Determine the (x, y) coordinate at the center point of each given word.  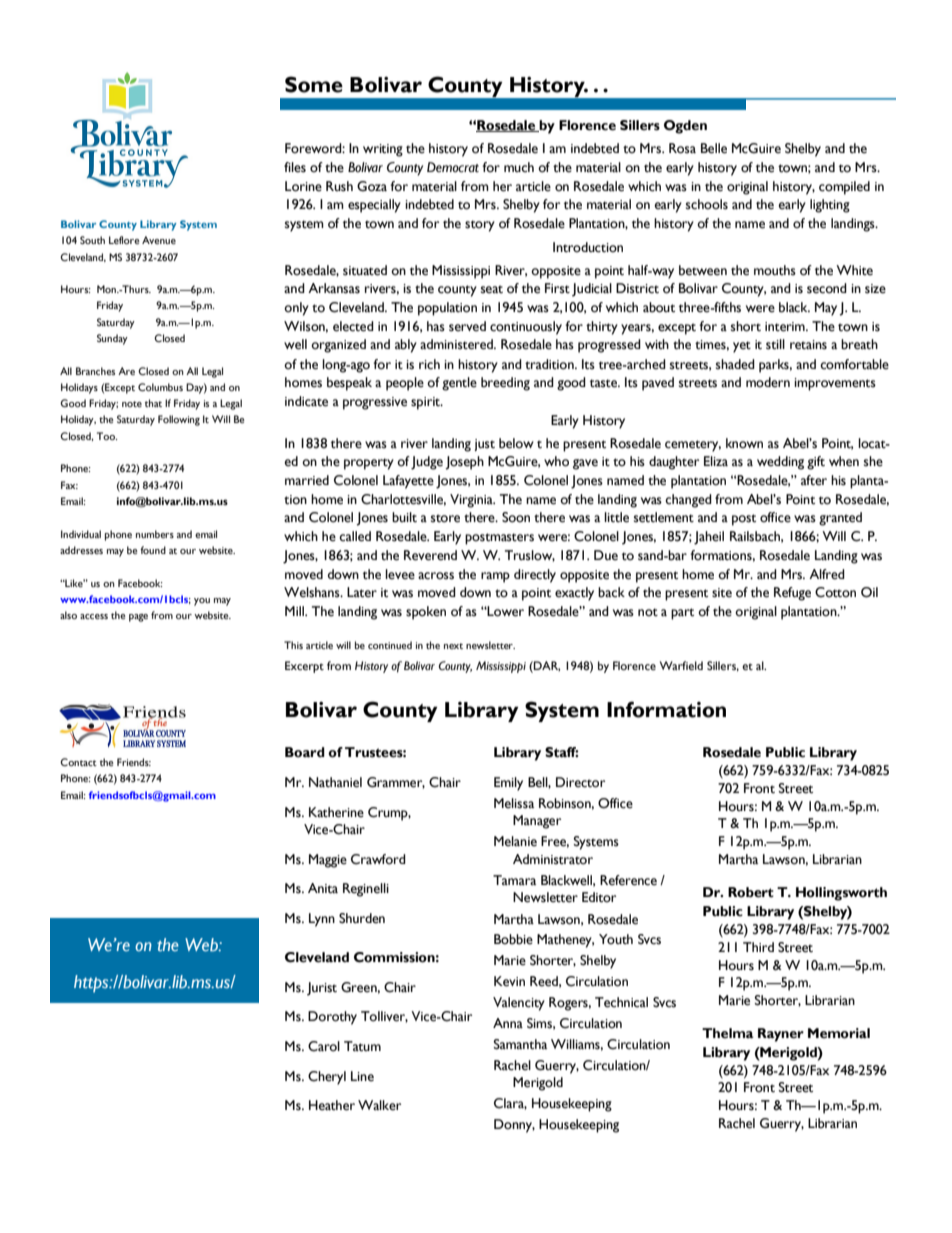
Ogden (685, 127)
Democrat (453, 167)
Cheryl (327, 1078)
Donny (514, 1126)
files (295, 167)
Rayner (781, 1035)
